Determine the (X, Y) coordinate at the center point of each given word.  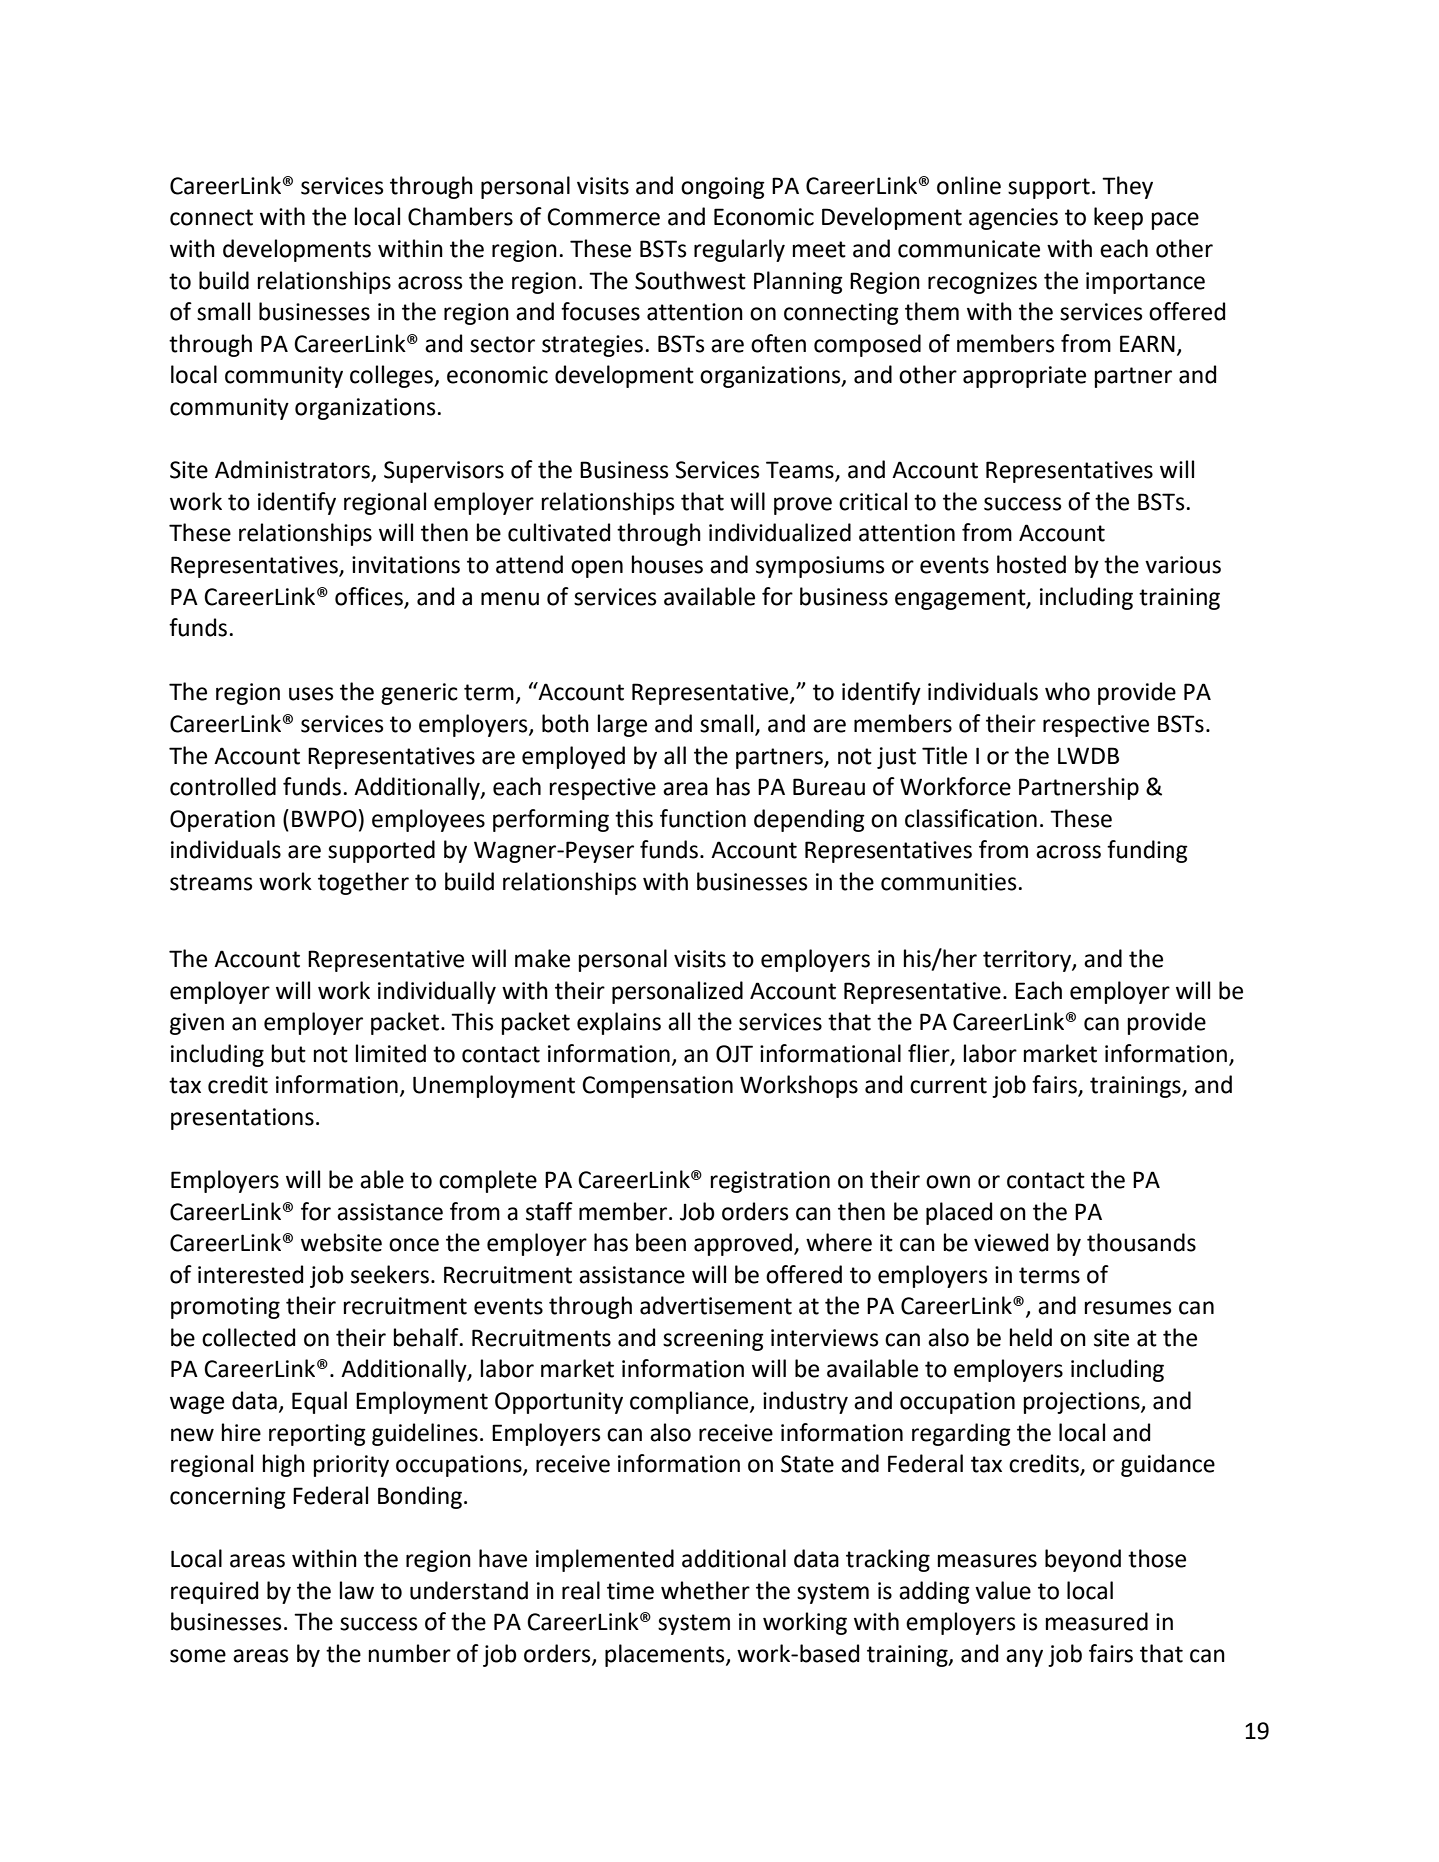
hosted (1031, 564)
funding (1147, 851)
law (357, 1590)
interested (250, 1274)
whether (705, 1590)
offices (369, 596)
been (661, 1242)
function (703, 818)
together (363, 883)
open (597, 569)
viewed (1011, 1242)
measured (1097, 1621)
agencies (1013, 219)
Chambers (460, 216)
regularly (739, 250)
